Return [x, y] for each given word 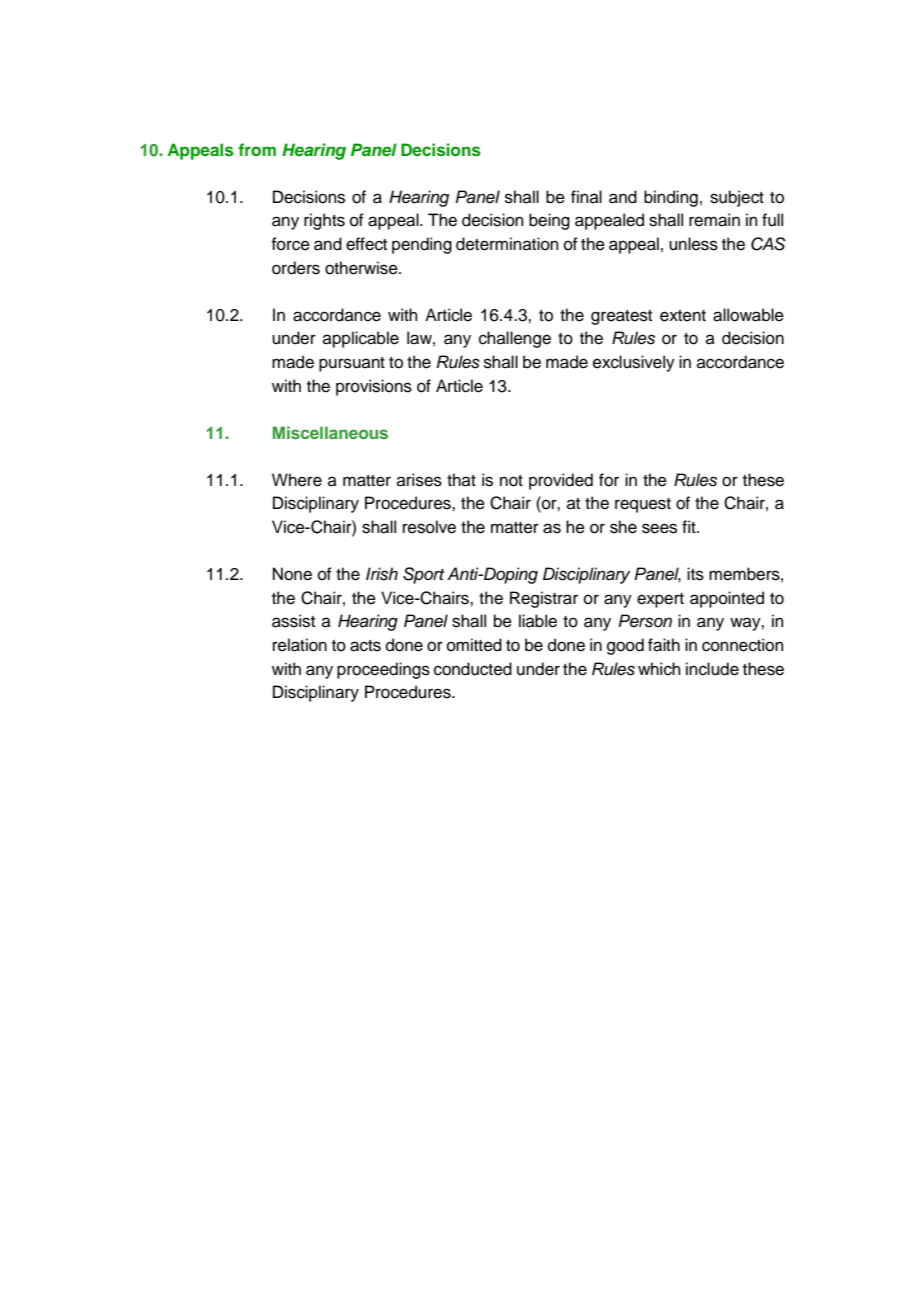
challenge [515, 339]
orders [296, 268]
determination [507, 244]
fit [690, 526]
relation [300, 645]
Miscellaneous [330, 432]
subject [737, 198]
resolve [429, 527]
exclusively [634, 363]
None [292, 574]
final [586, 196]
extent [683, 316]
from [257, 149]
